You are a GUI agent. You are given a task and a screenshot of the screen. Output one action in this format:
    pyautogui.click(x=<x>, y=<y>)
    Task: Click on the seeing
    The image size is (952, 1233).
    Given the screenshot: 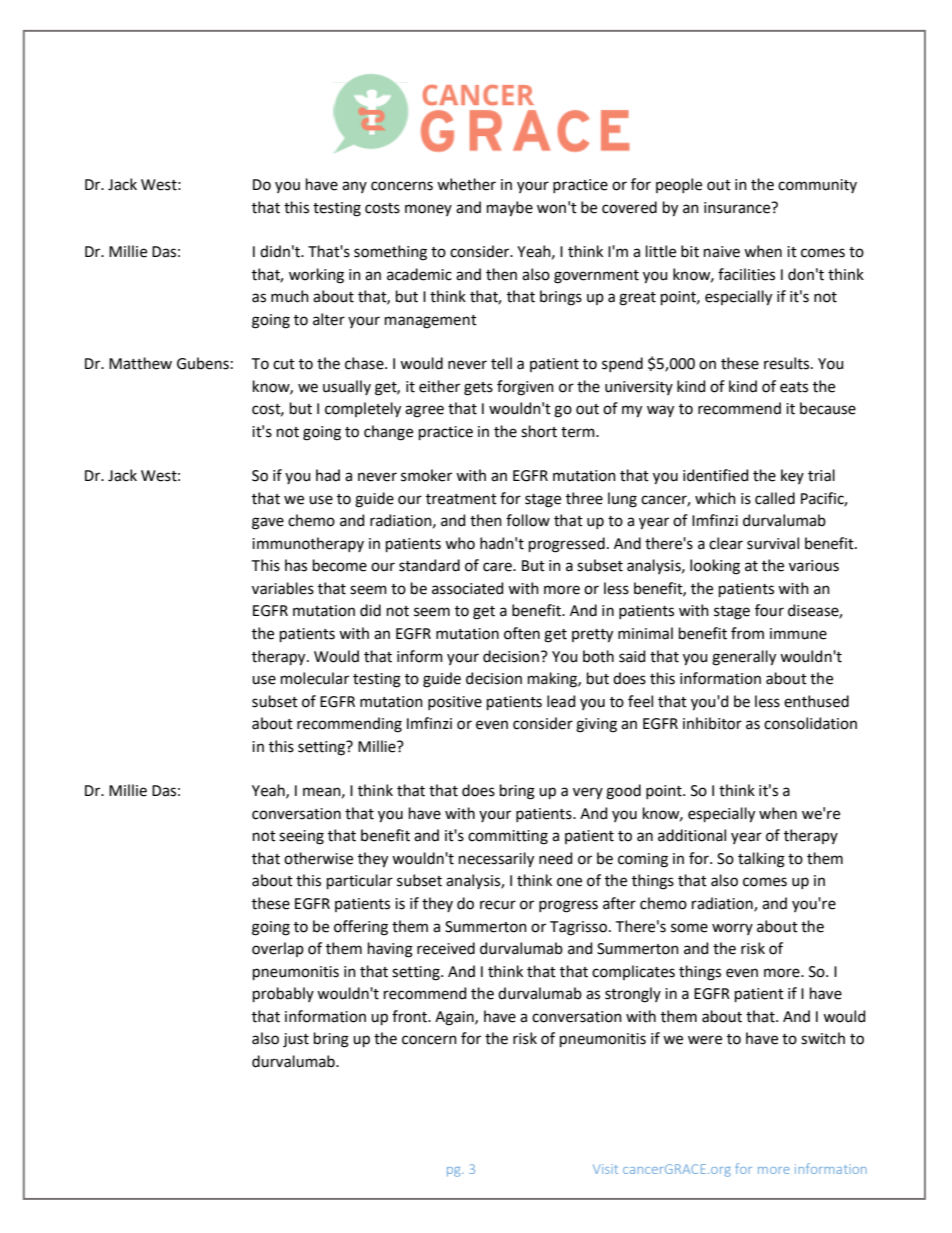 What is the action you would take?
    pyautogui.click(x=301, y=837)
